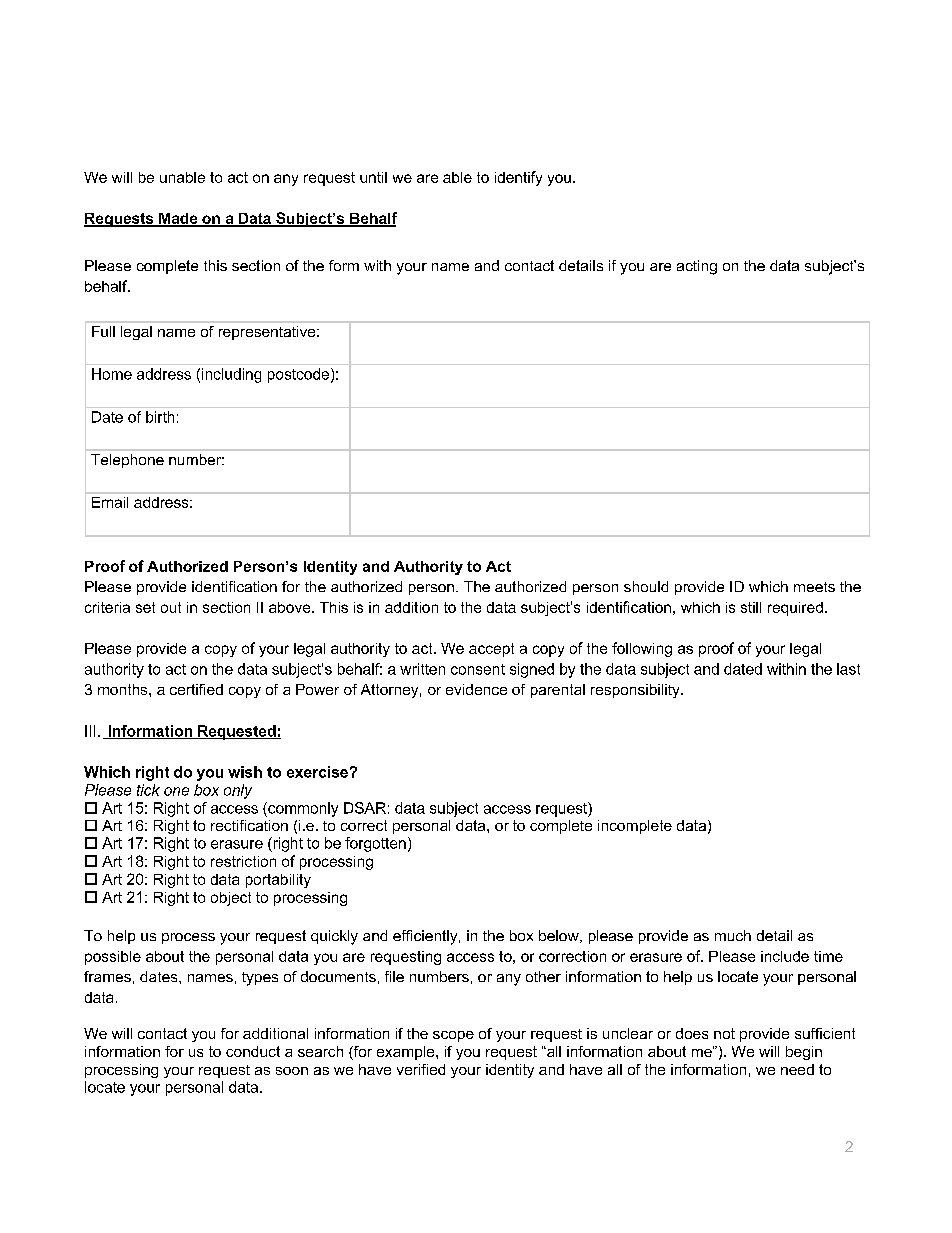 This page has height=1233, width=952. What do you see at coordinates (518, 178) in the page?
I see `identify` at bounding box center [518, 178].
